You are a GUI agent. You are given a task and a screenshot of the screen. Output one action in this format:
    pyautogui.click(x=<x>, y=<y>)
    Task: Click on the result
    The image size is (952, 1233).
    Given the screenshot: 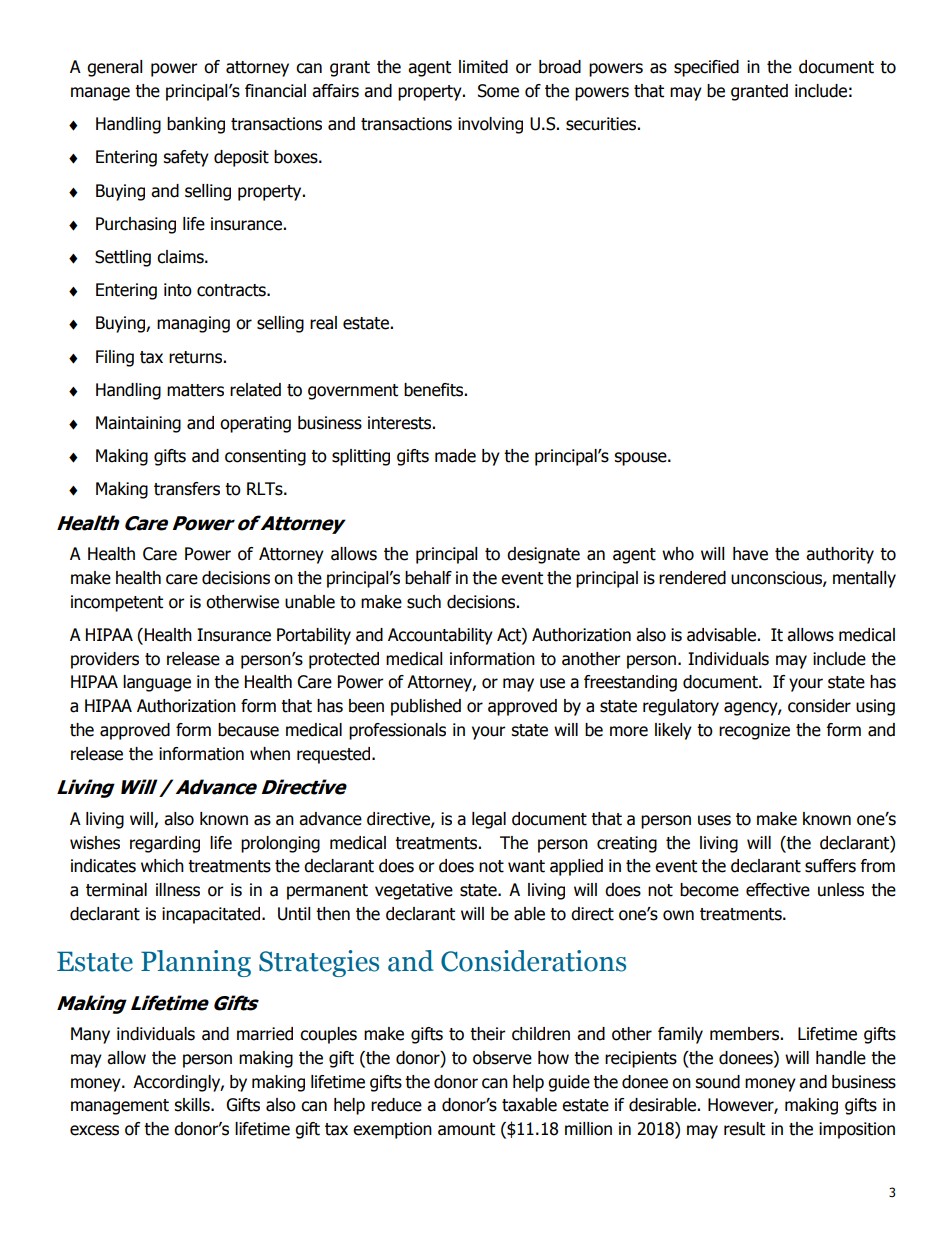 What is the action you would take?
    pyautogui.click(x=744, y=1129)
